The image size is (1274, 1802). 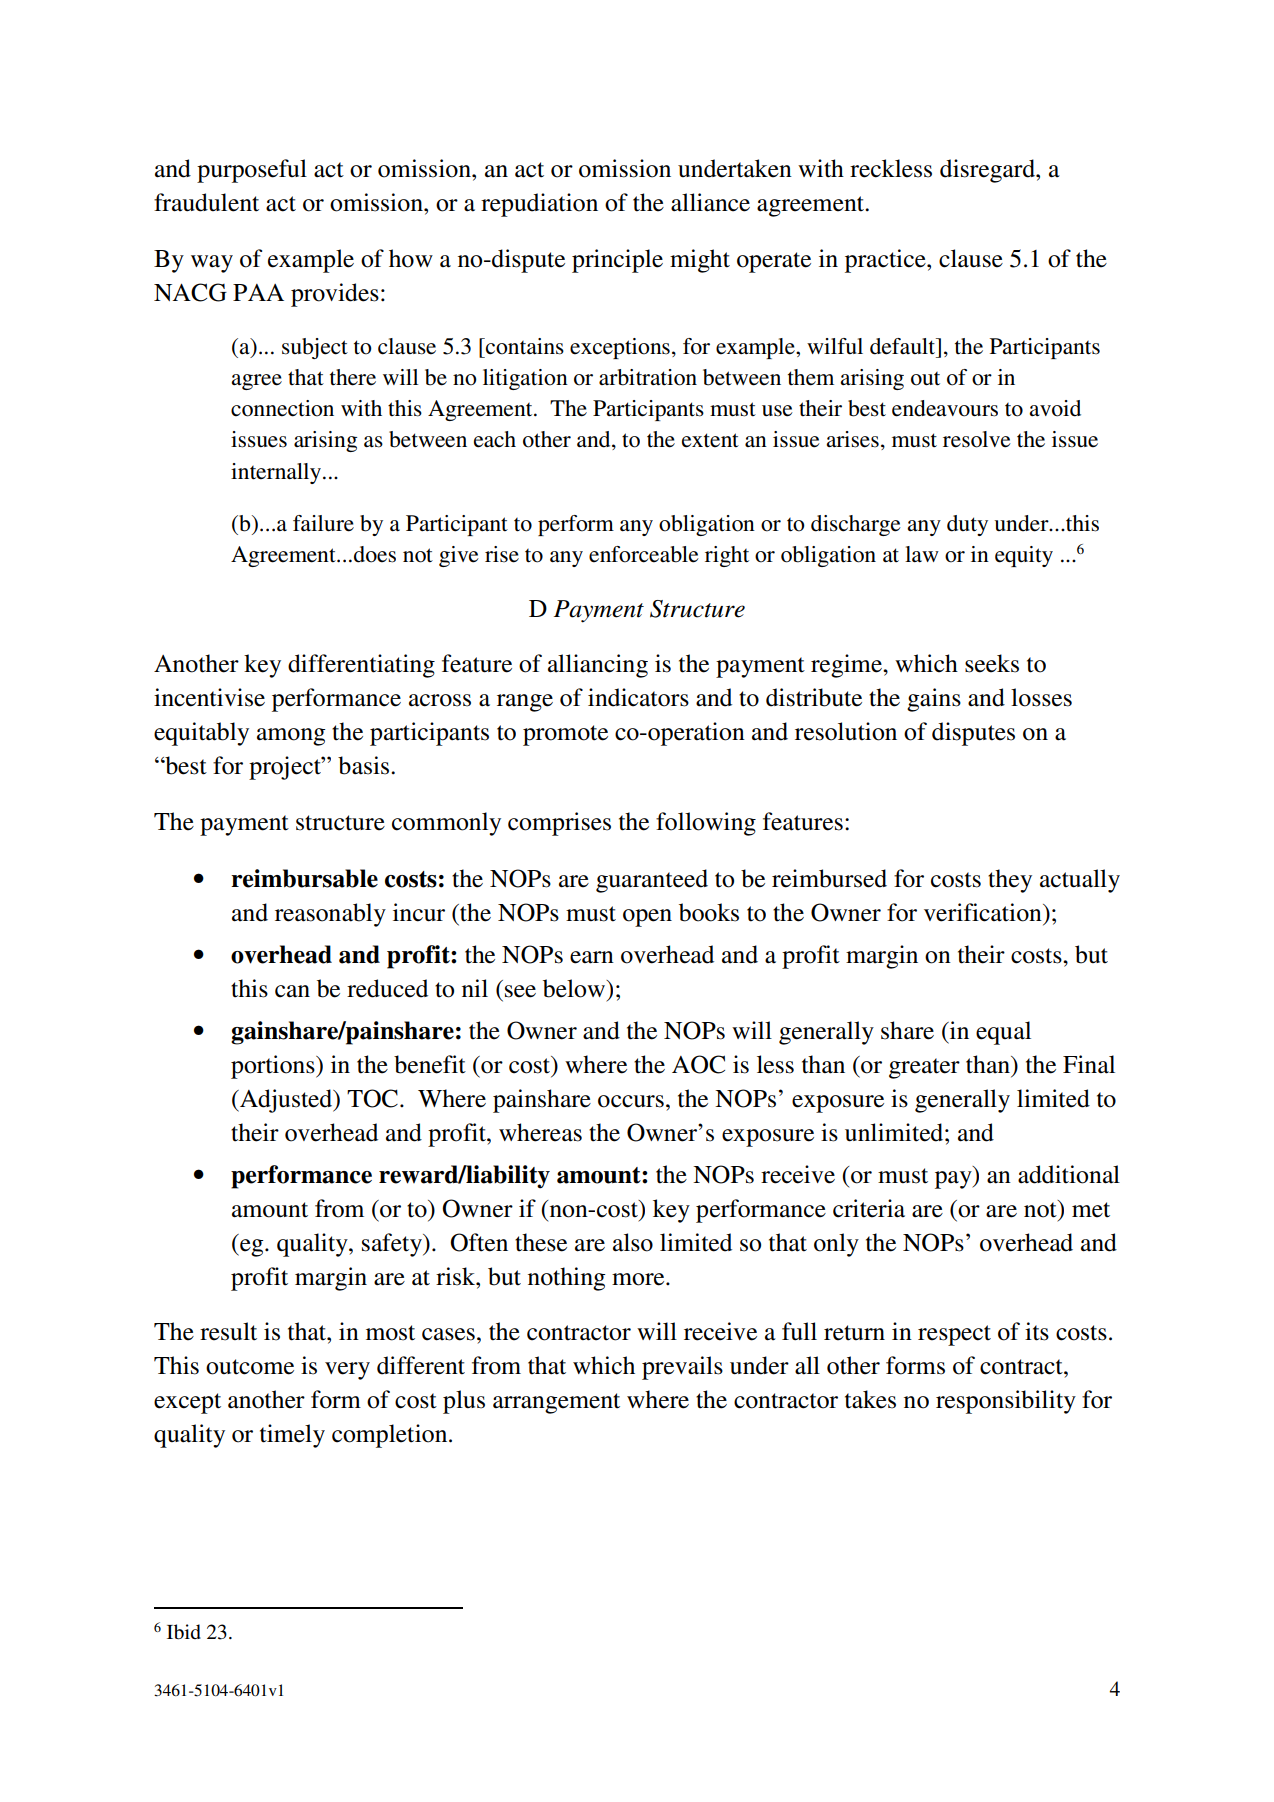 What do you see at coordinates (631, 1101) in the screenshot?
I see `occurs` at bounding box center [631, 1101].
